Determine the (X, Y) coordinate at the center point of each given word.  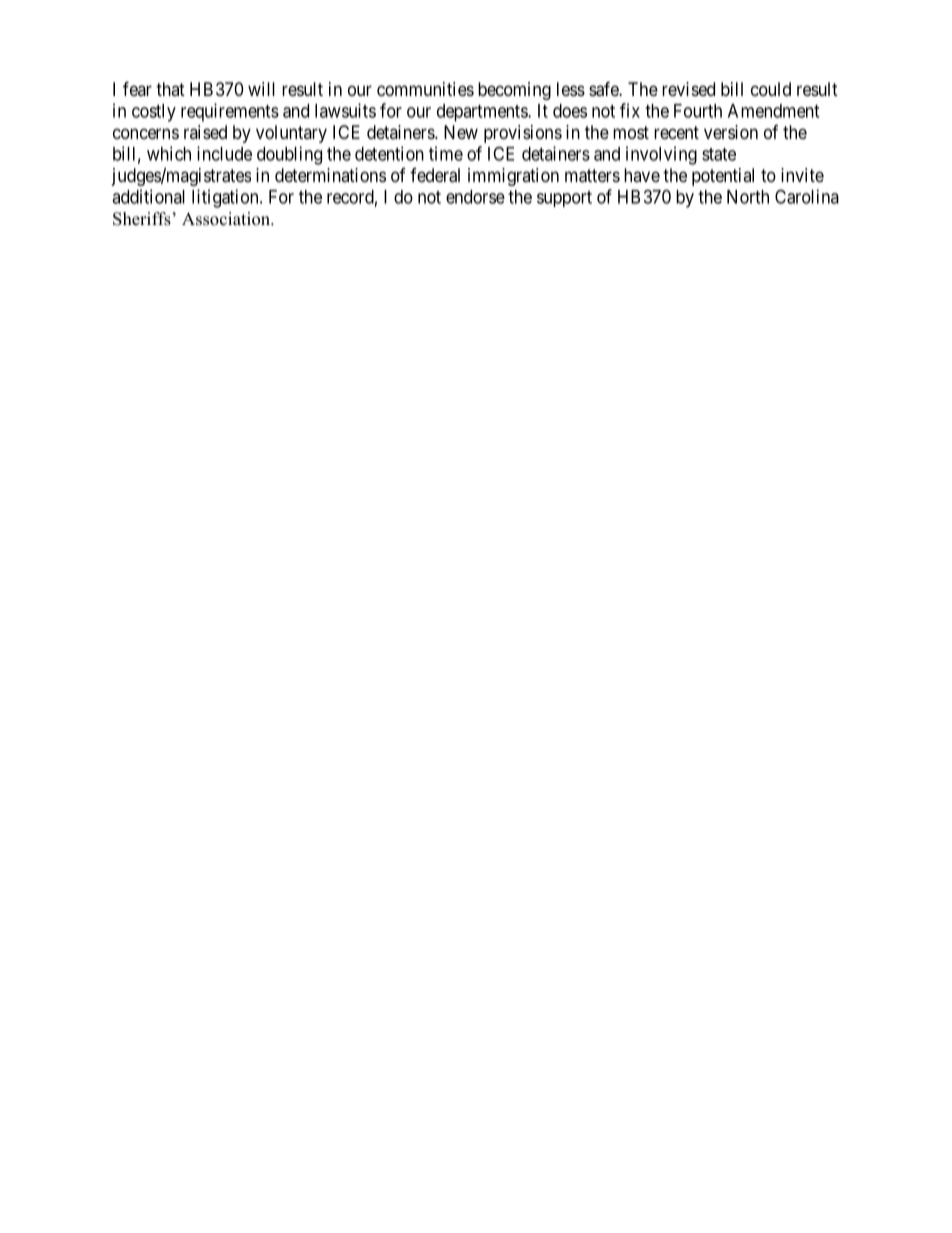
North (748, 197)
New (461, 132)
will (261, 89)
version (731, 132)
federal (435, 175)
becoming (514, 91)
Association (227, 219)
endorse (475, 197)
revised (688, 89)
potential (723, 177)
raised (205, 132)
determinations (330, 175)
